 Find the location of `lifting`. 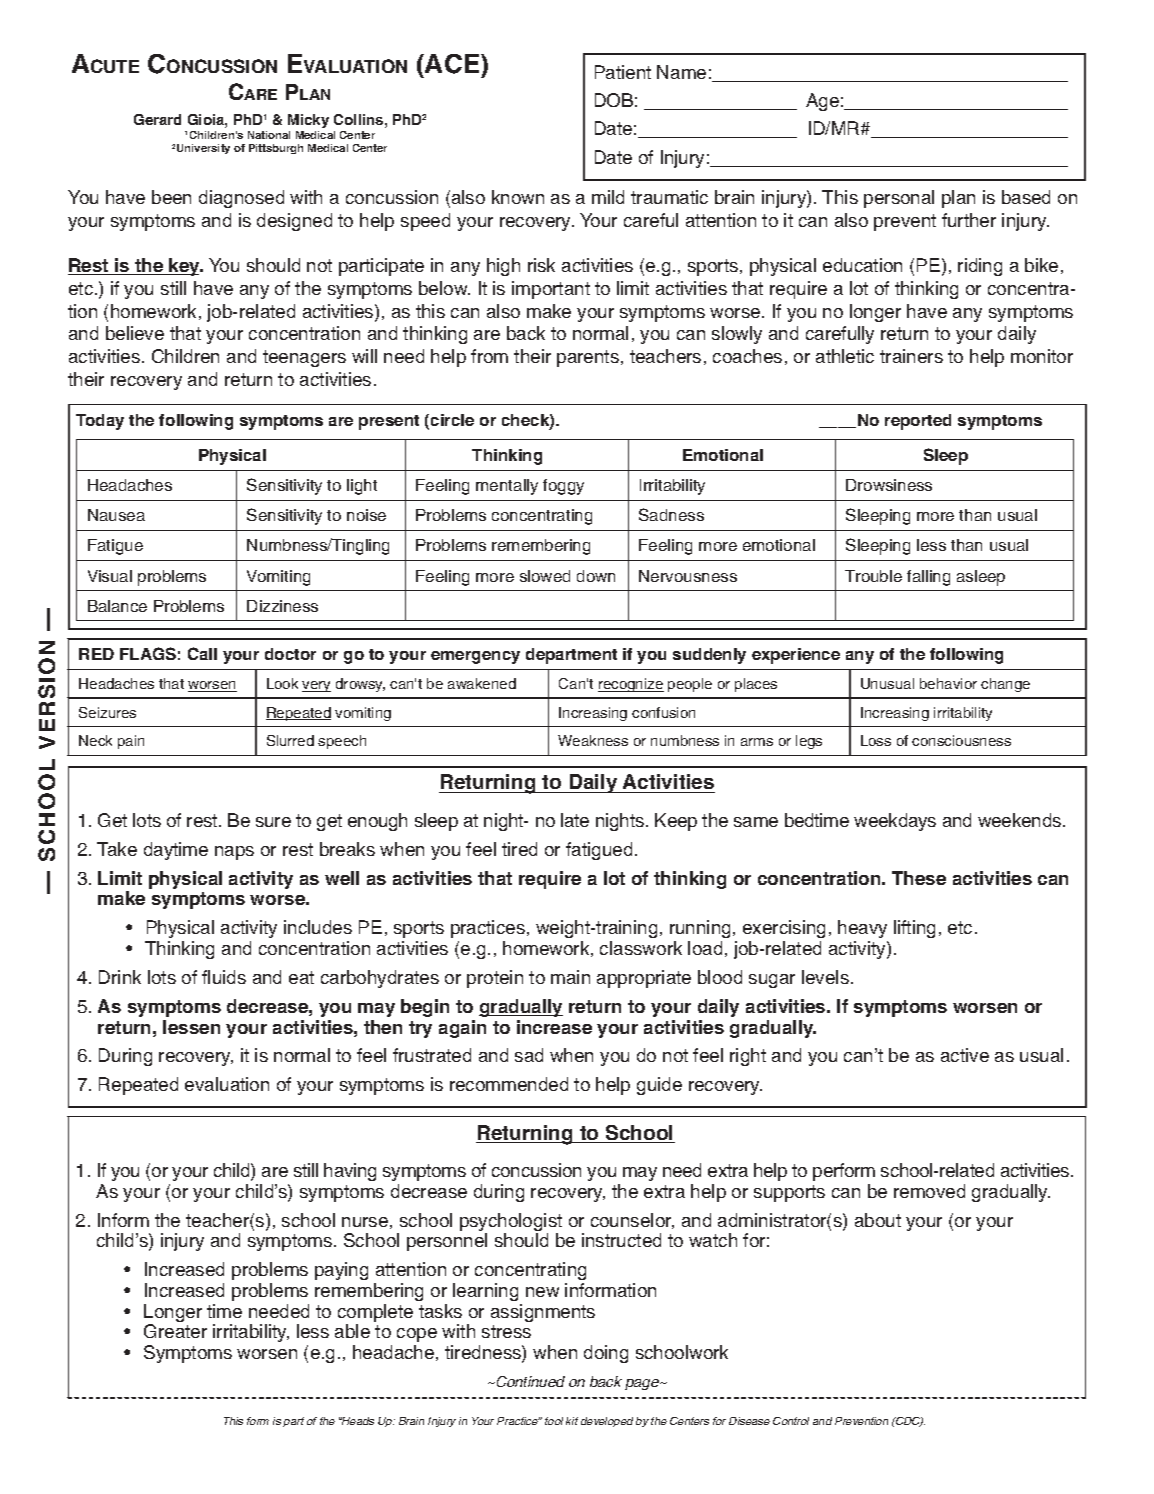

lifting is located at coordinates (914, 929).
